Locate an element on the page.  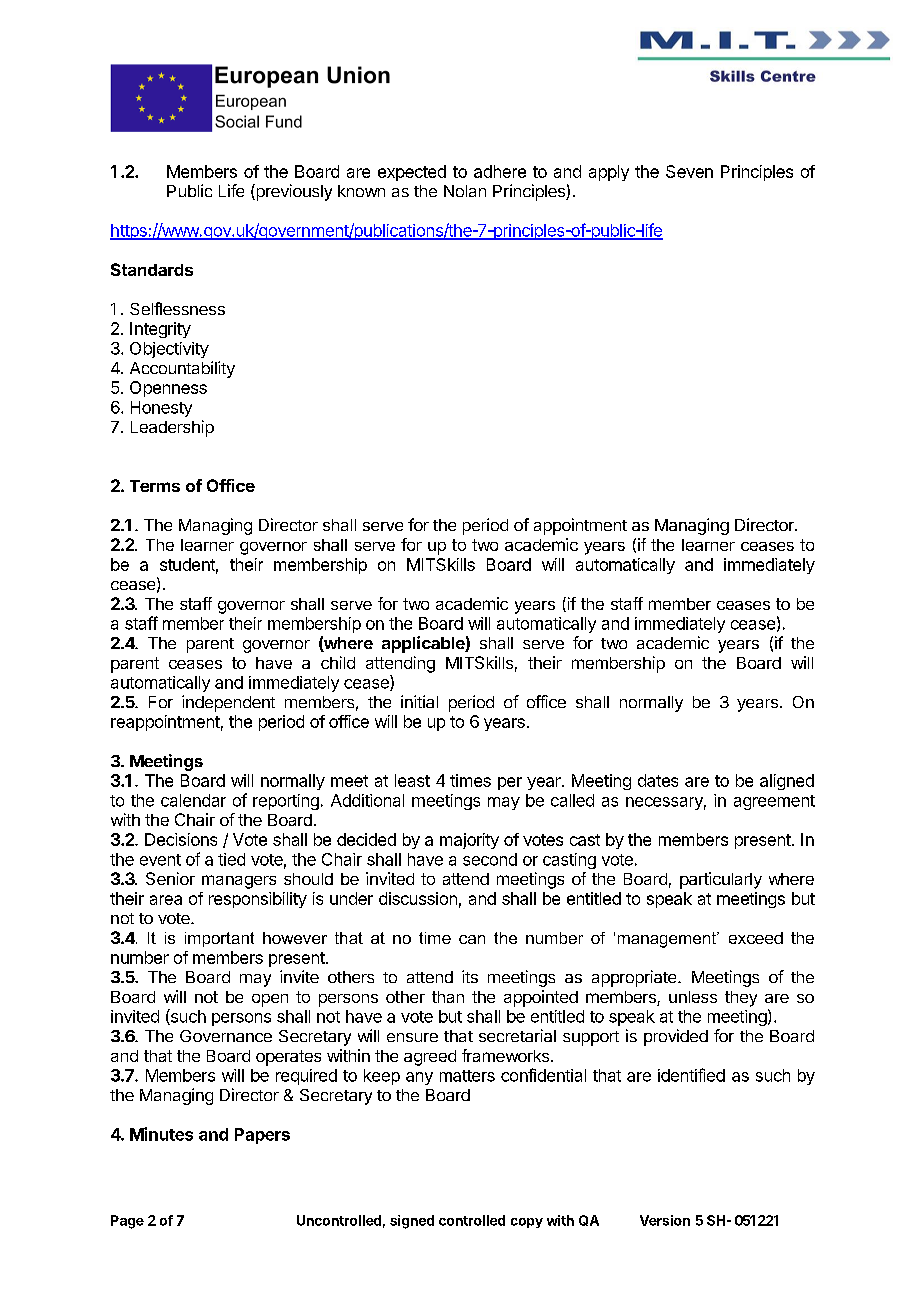
can is located at coordinates (472, 939).
